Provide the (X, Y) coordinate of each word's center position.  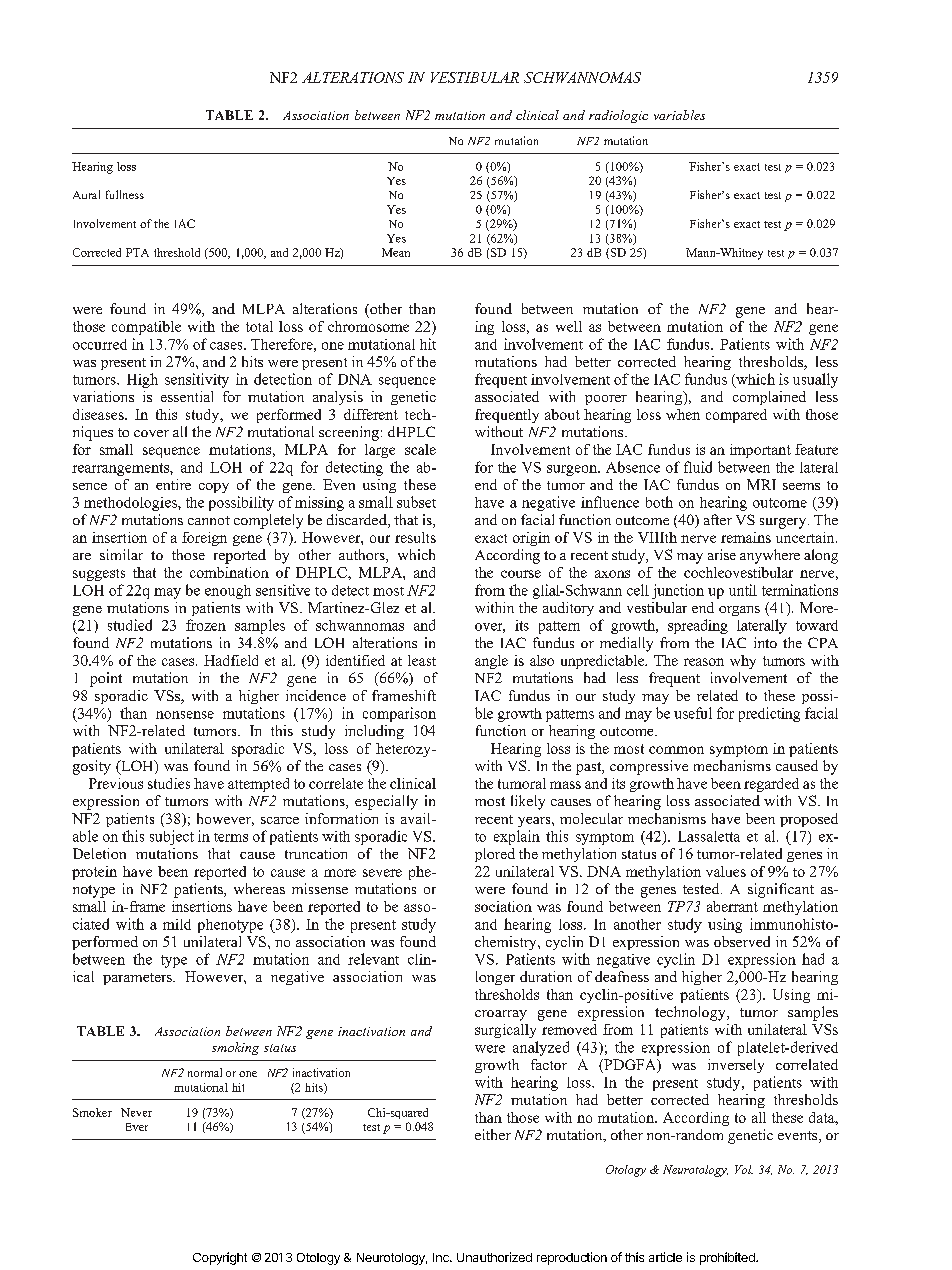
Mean (396, 252)
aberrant (732, 906)
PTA (137, 252)
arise (722, 554)
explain (517, 837)
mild (177, 924)
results (415, 537)
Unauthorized (494, 1257)
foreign (204, 539)
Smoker (92, 1112)
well (569, 326)
